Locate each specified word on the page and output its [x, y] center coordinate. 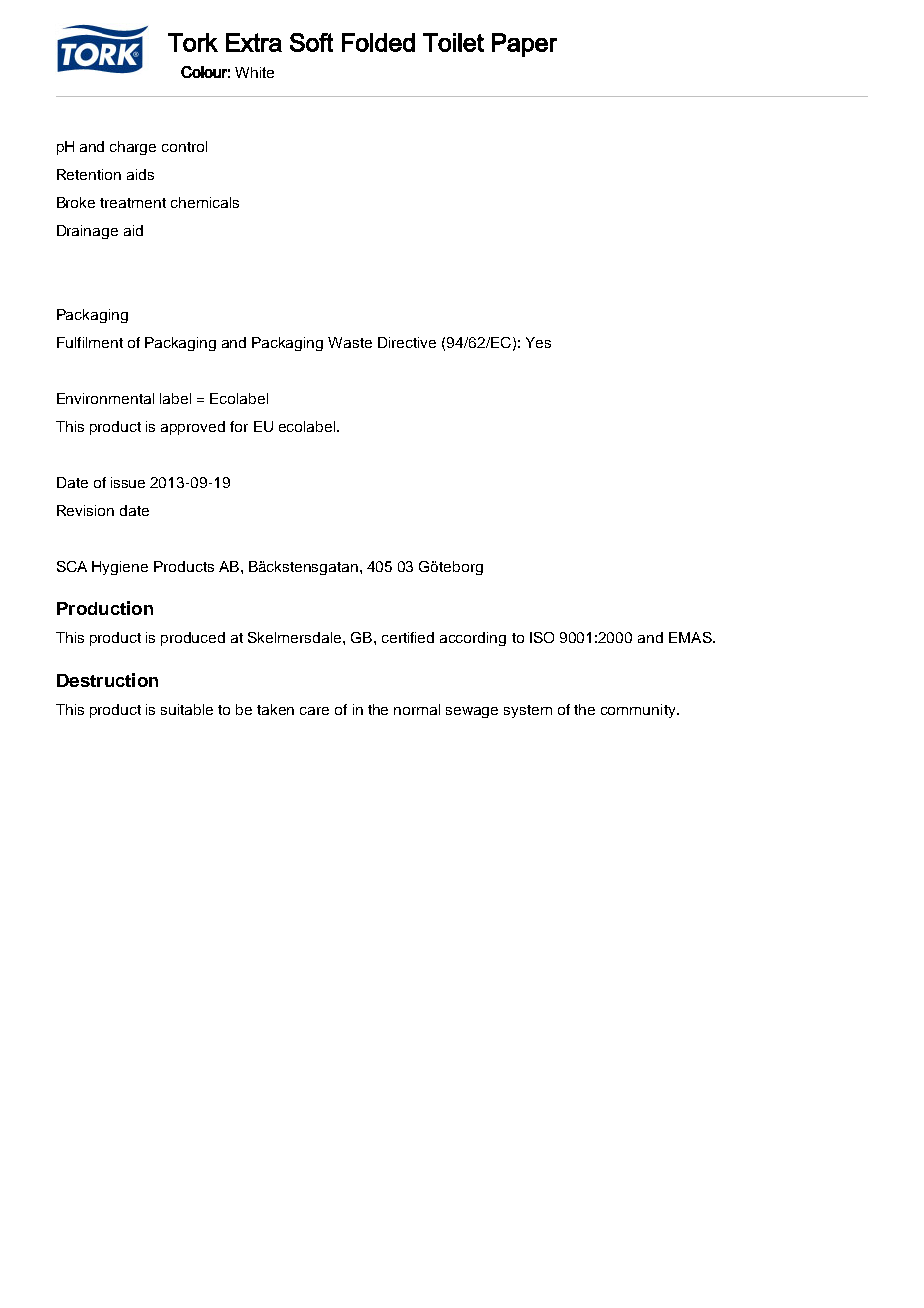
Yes [538, 342]
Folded [378, 42]
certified [408, 637]
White [254, 72]
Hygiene [120, 568]
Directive [407, 342]
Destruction [107, 680]
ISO [542, 637]
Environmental [105, 398]
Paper [524, 45]
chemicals [205, 202]
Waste [350, 342]
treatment [133, 203]
